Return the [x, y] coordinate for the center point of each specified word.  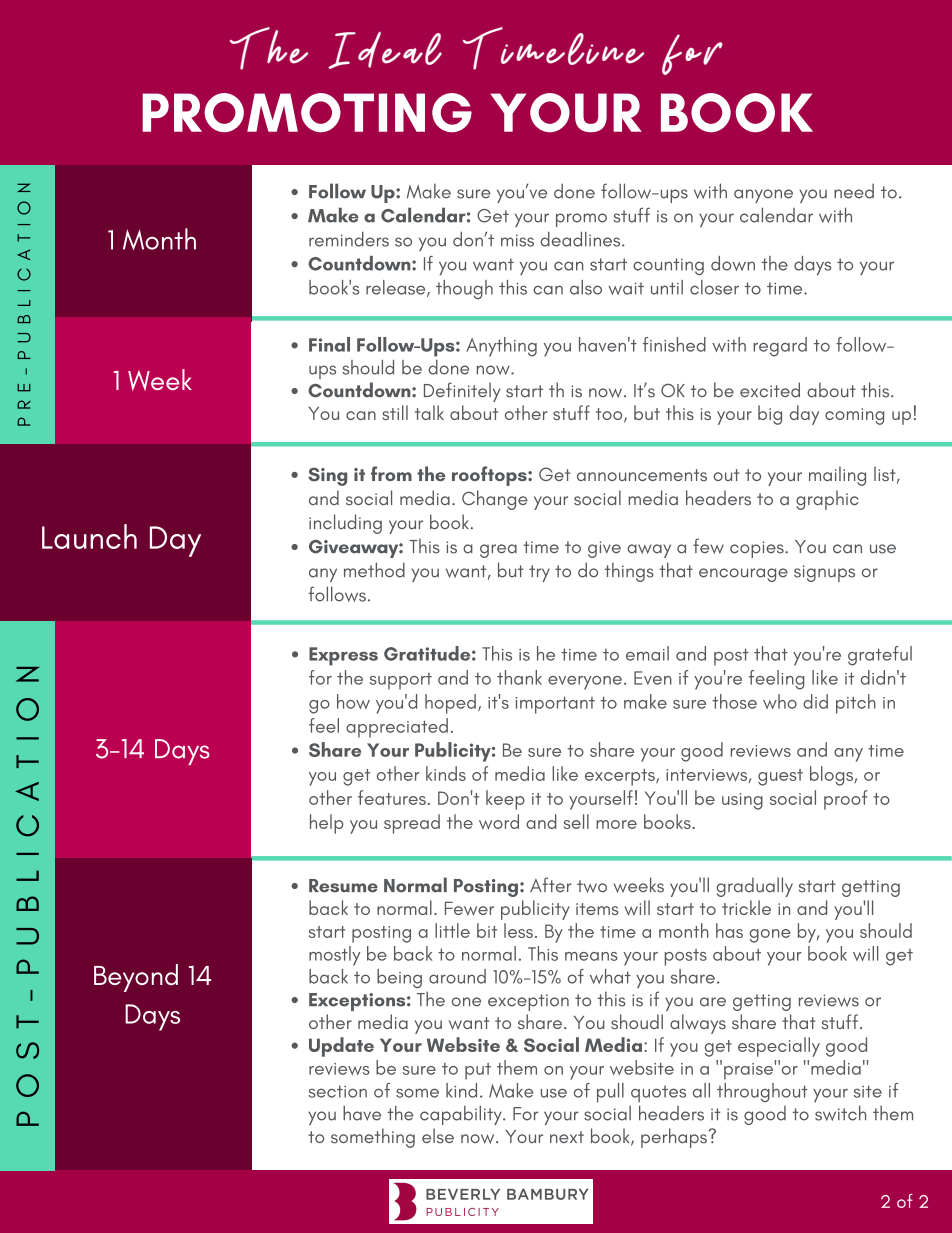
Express [343, 656]
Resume [343, 886]
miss [517, 240]
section [338, 1091]
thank [519, 677]
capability [462, 1115]
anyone [763, 196]
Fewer [469, 909]
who [780, 701]
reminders [349, 239]
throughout [762, 1093]
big [770, 415]
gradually [754, 887]
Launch [89, 536]
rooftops [490, 476]
